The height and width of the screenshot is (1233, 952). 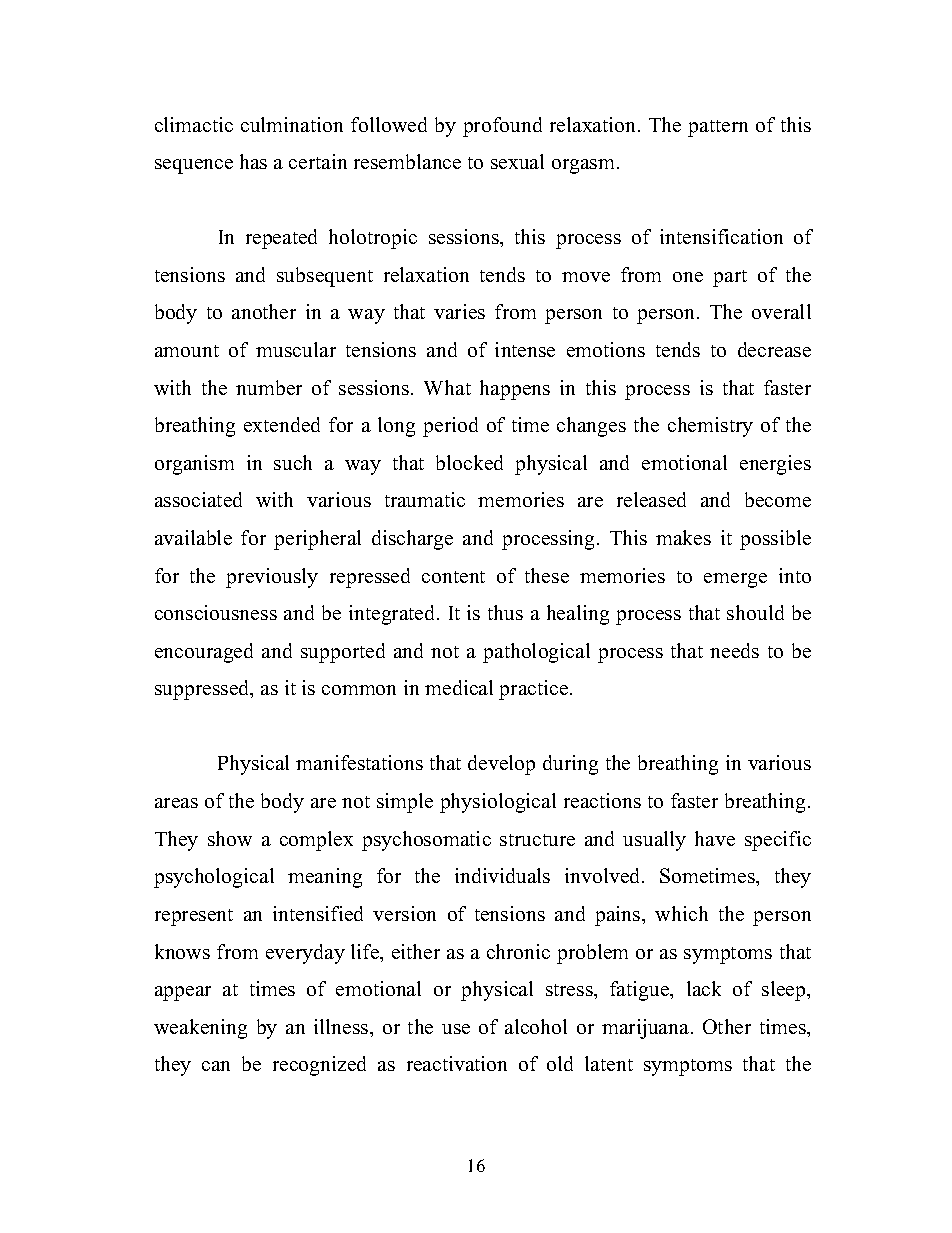 What do you see at coordinates (517, 161) in the screenshot?
I see `sexual` at bounding box center [517, 161].
